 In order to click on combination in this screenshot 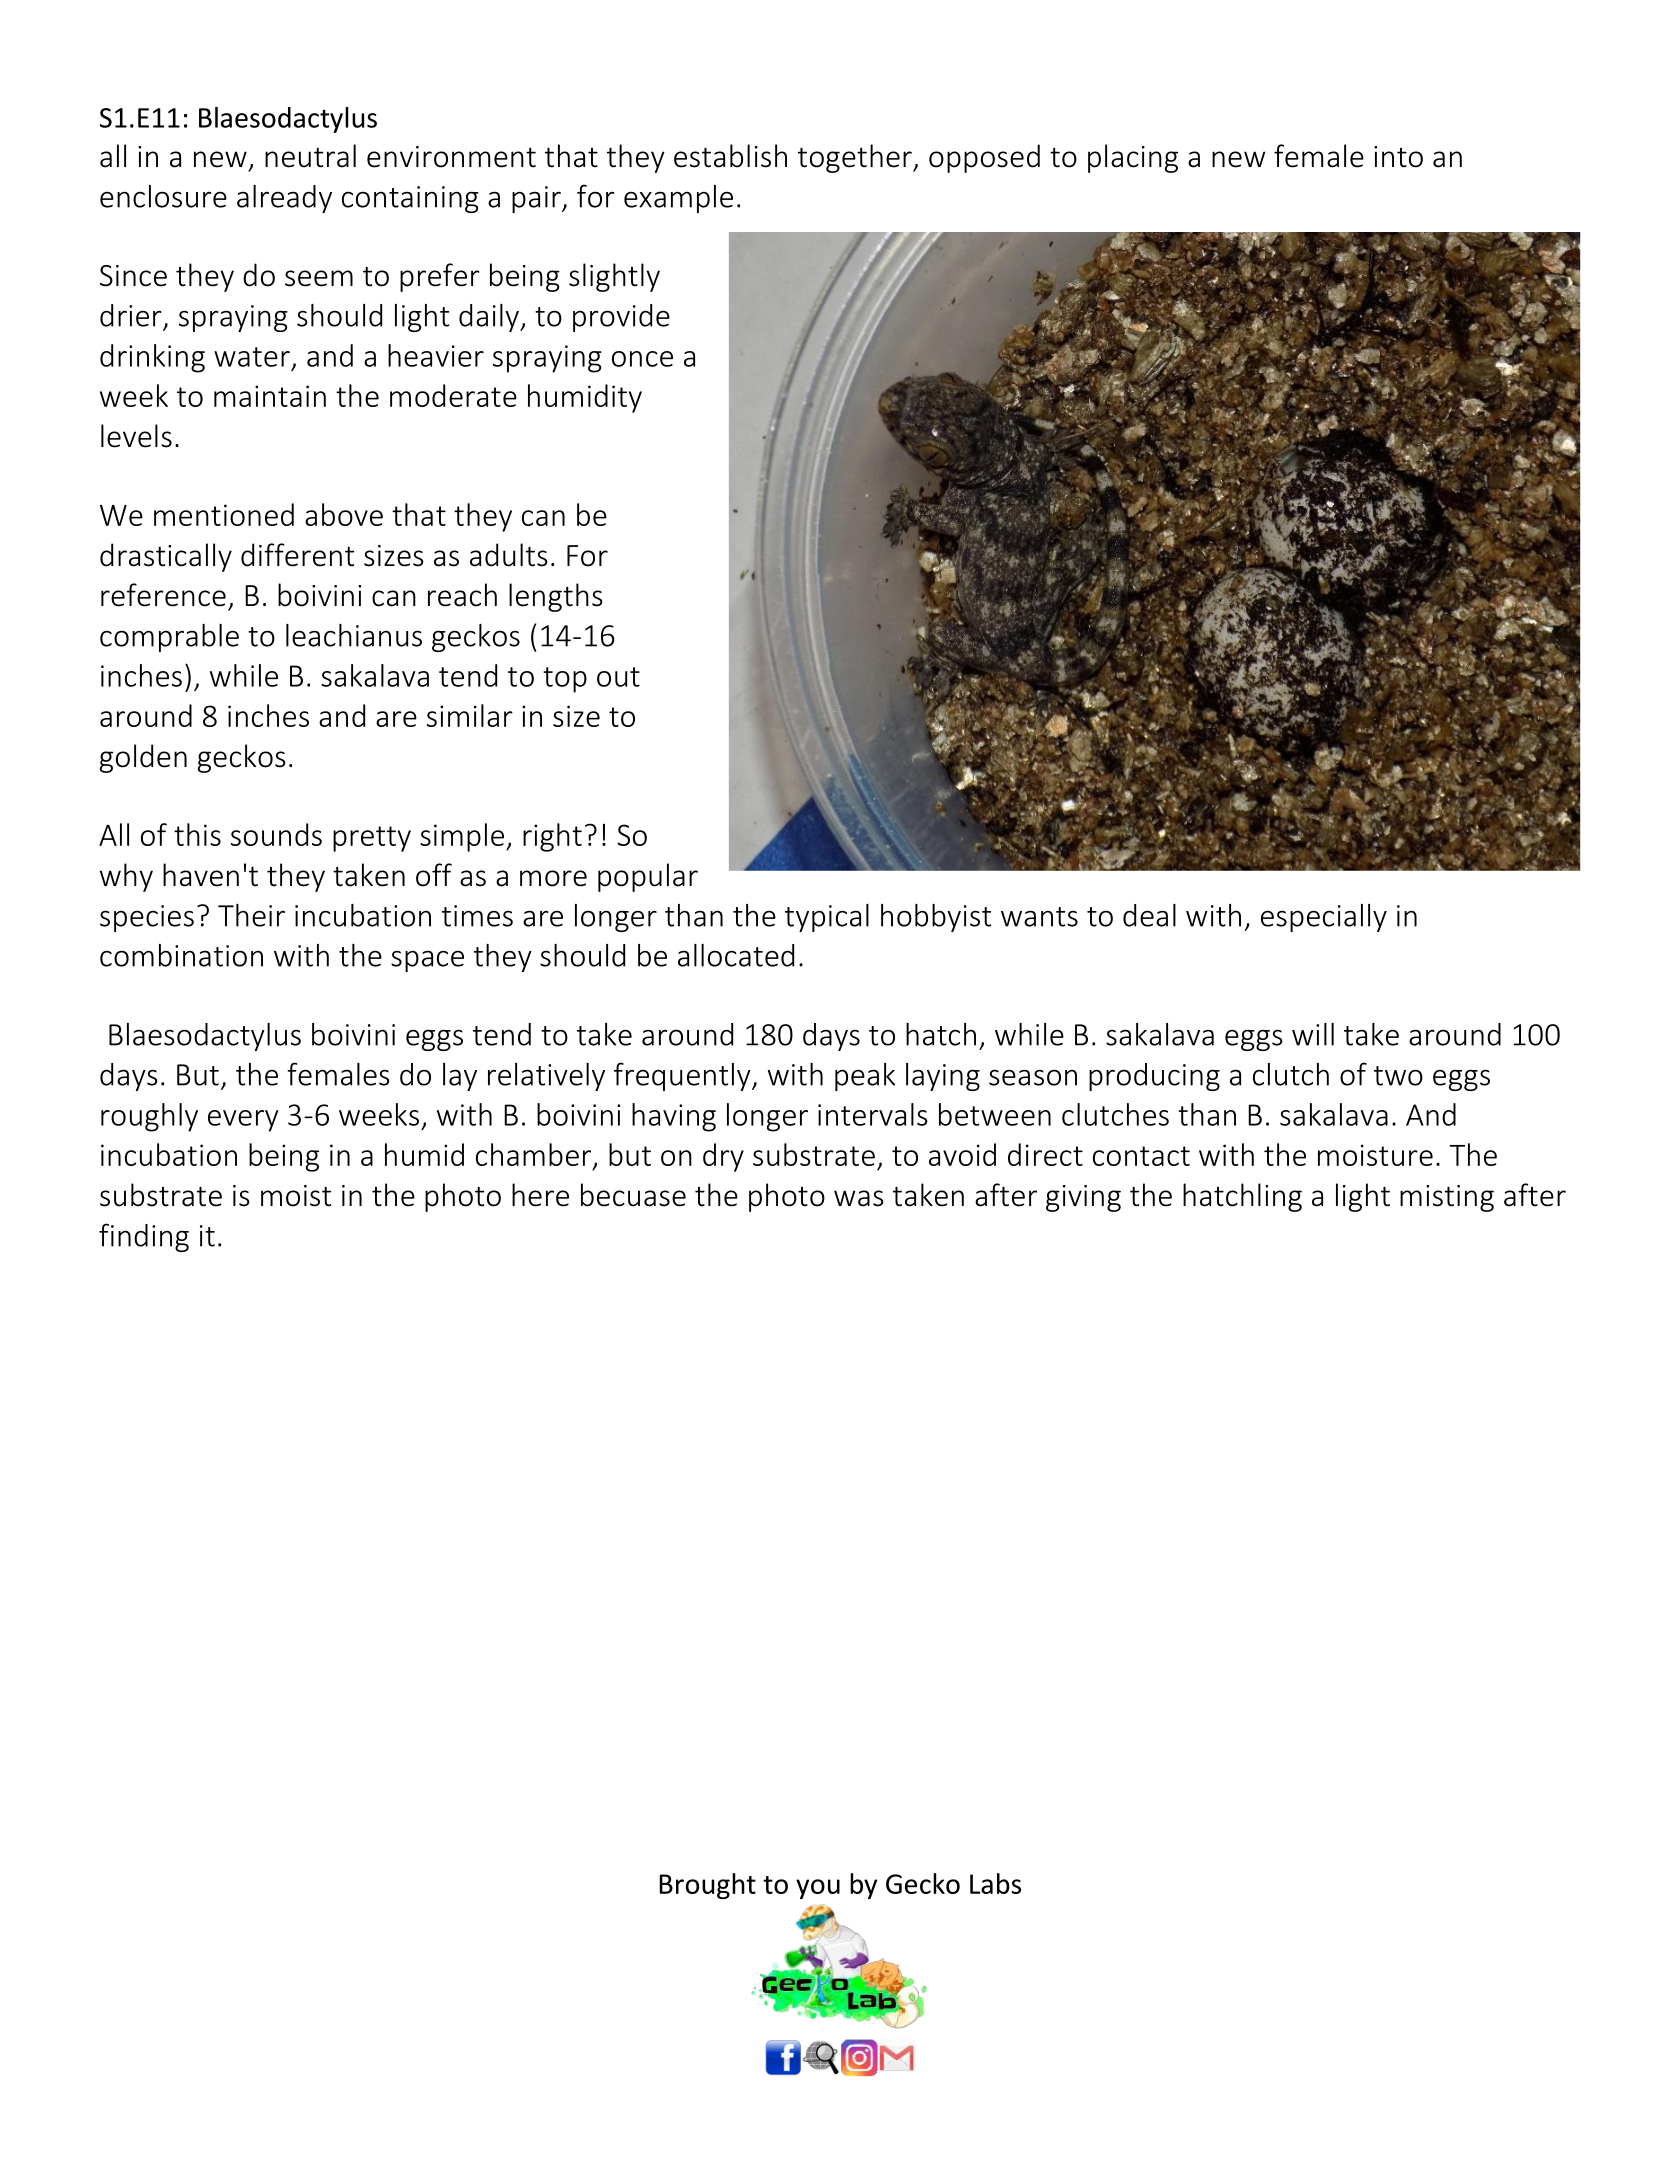, I will do `click(181, 955)`.
